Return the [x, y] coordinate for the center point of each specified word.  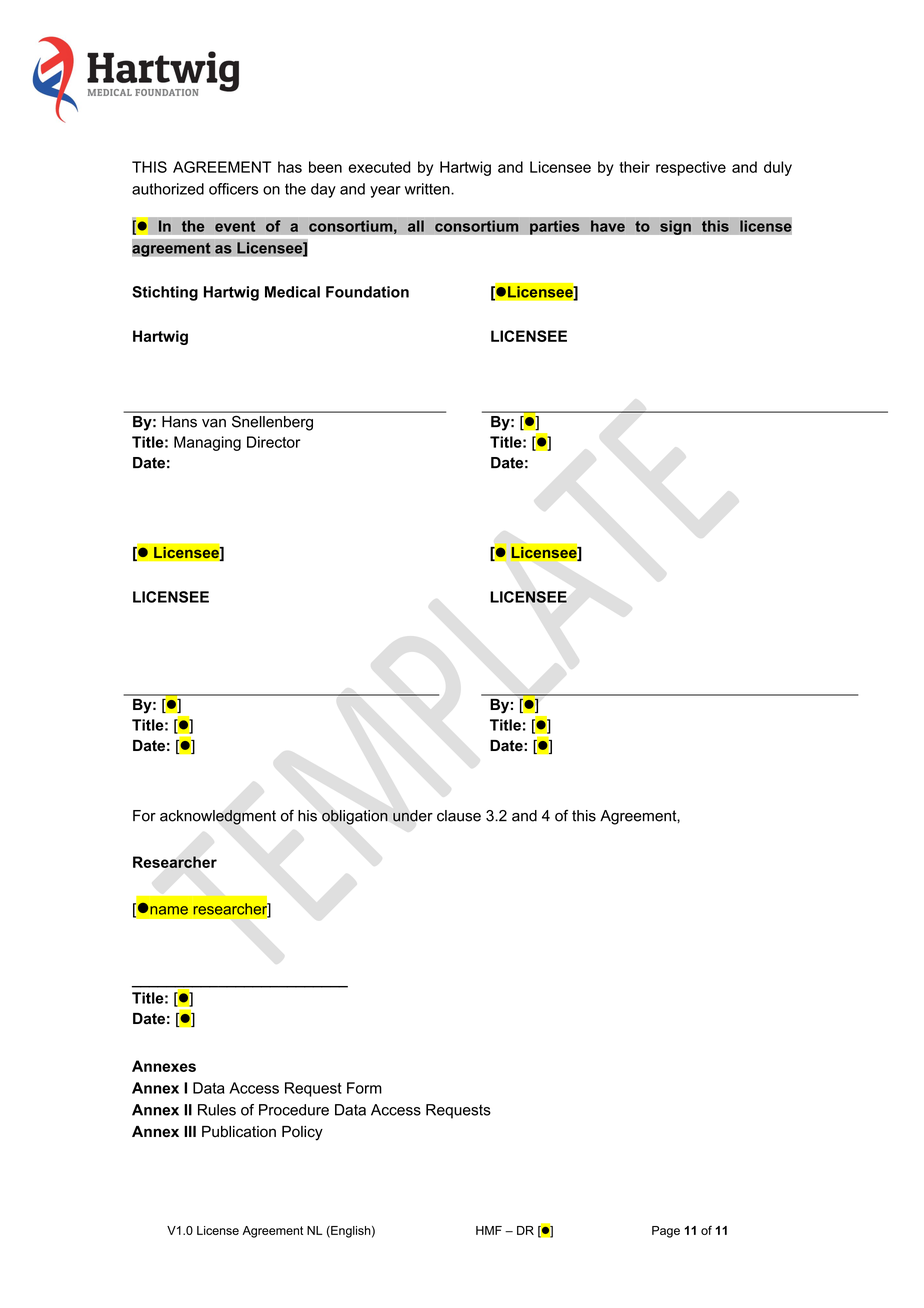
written [428, 189]
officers [233, 189]
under [413, 816]
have [608, 226]
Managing [207, 443]
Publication [239, 1132]
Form [364, 1088]
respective [691, 168]
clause [459, 816]
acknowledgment [218, 817]
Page [666, 1232]
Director [274, 442]
